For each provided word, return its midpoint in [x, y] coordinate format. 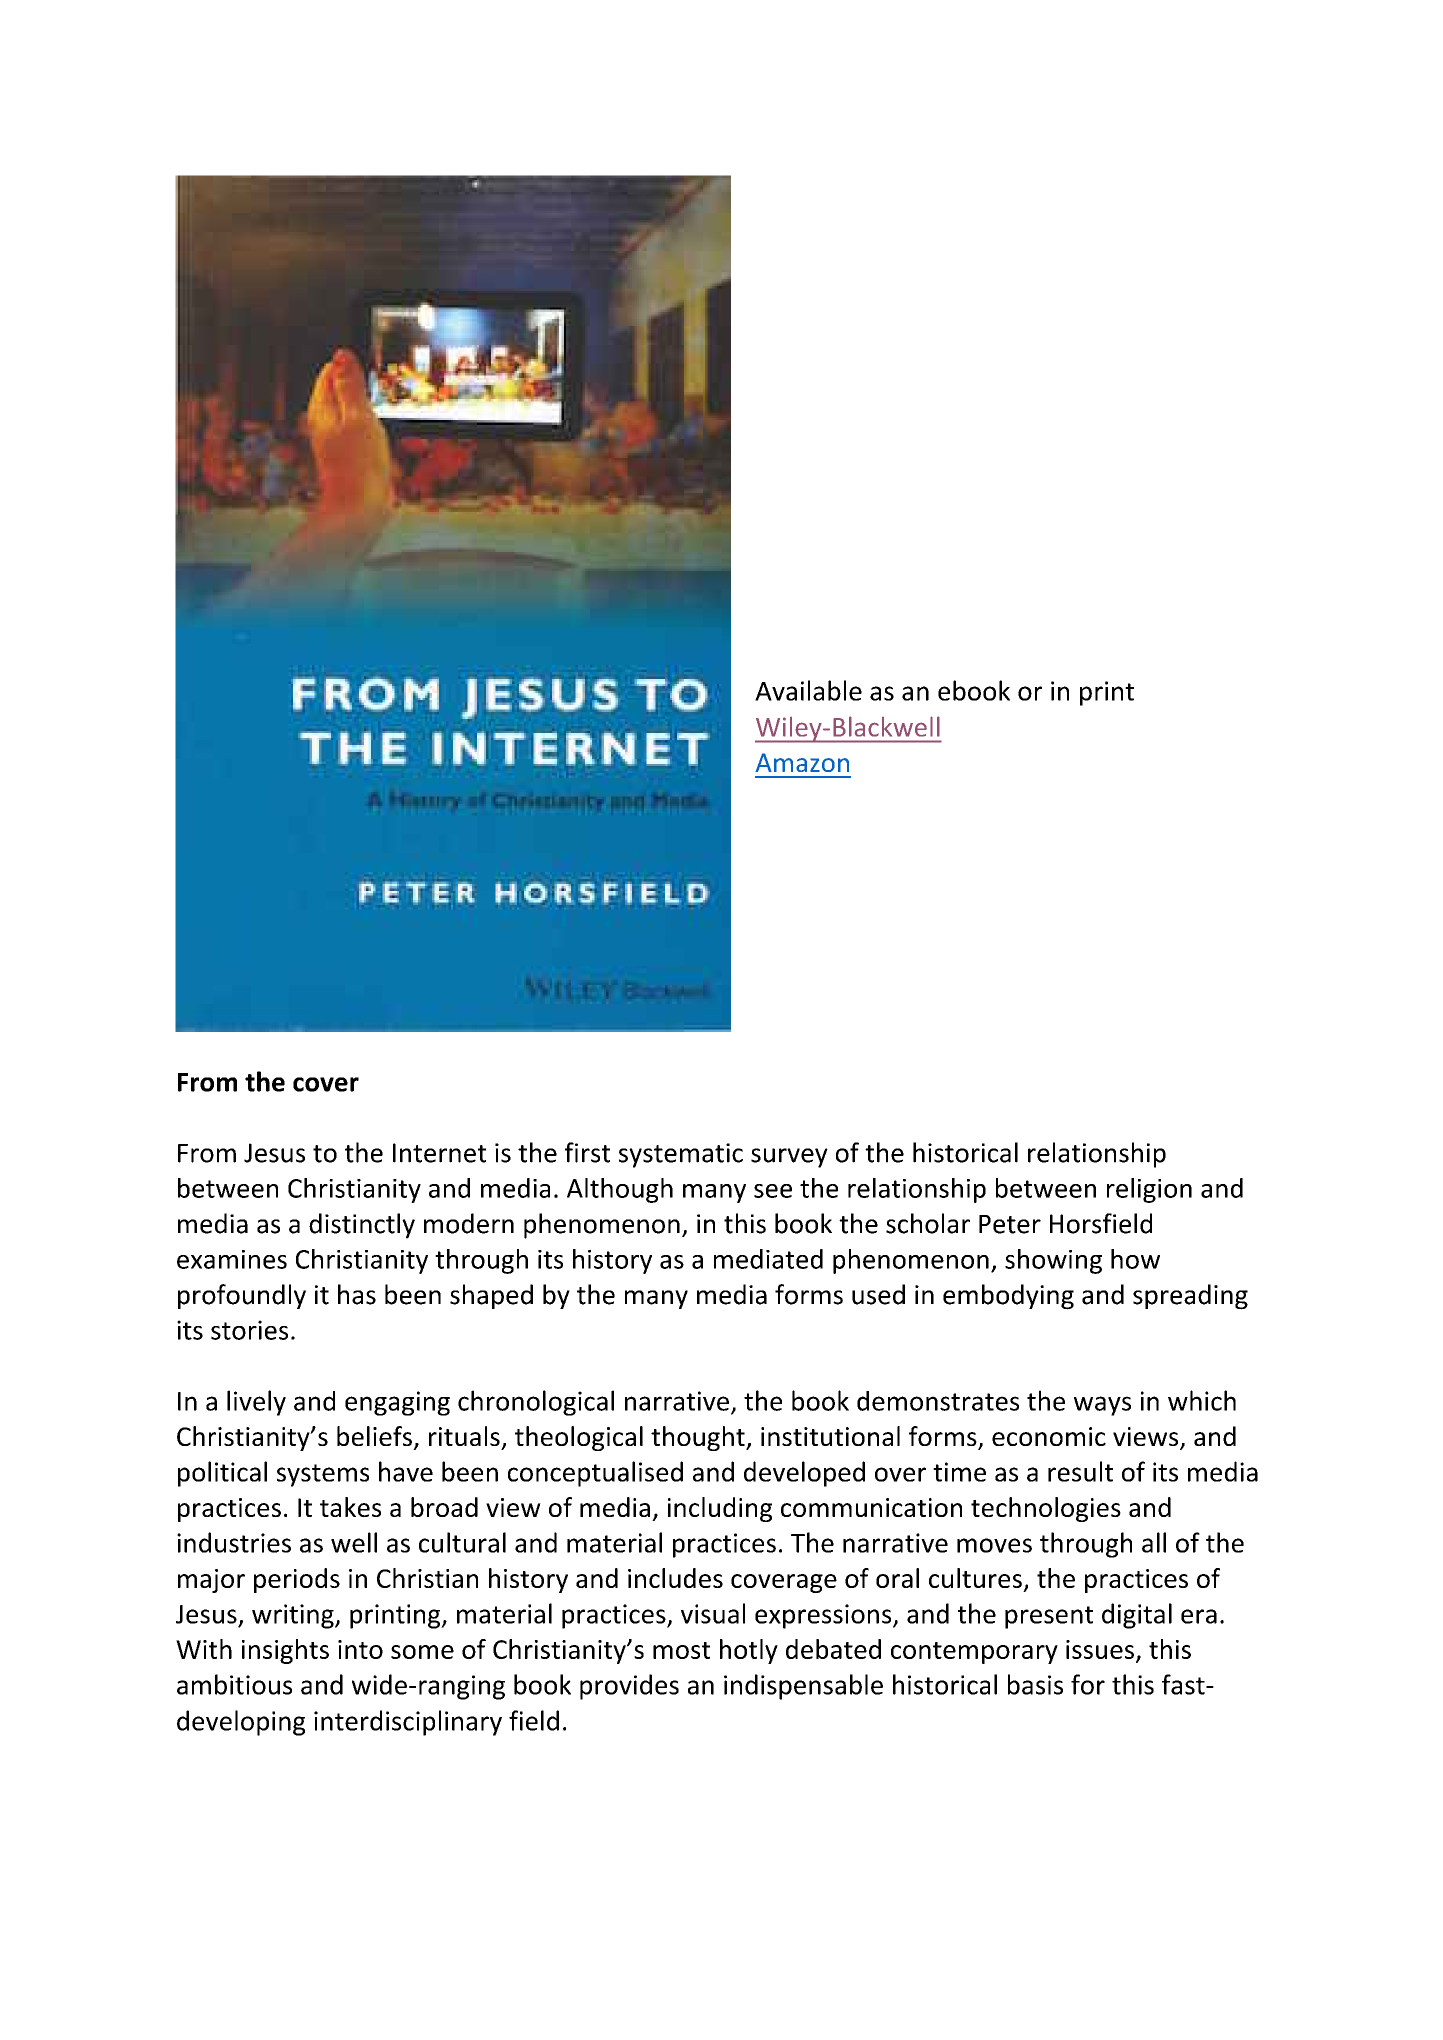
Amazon [802, 762]
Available [808, 690]
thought [699, 1438]
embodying [1008, 1297]
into [360, 1649]
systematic [681, 1155]
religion [1149, 1190]
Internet [439, 1153]
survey [789, 1158]
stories [249, 1330]
